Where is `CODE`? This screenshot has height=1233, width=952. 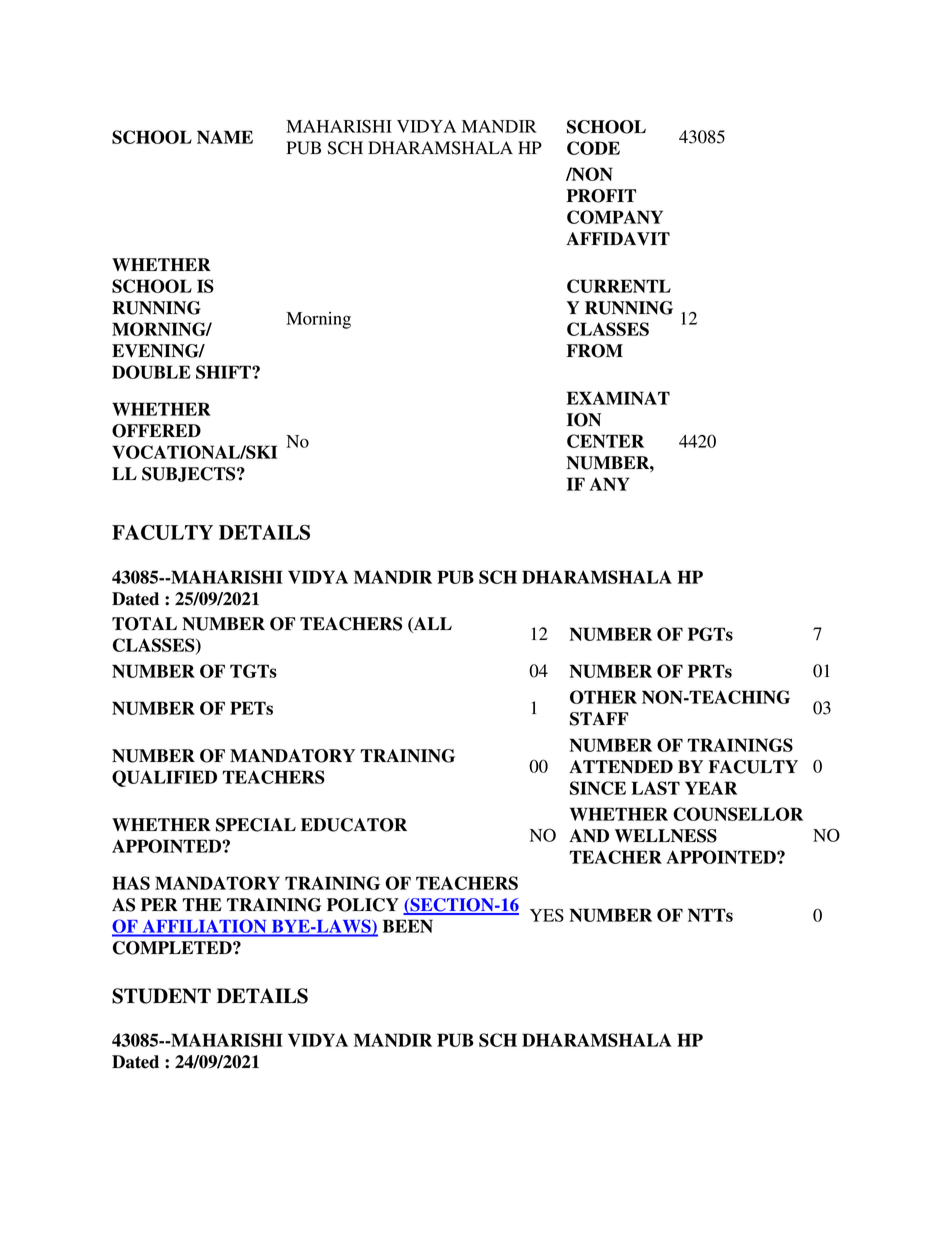 CODE is located at coordinates (593, 148).
